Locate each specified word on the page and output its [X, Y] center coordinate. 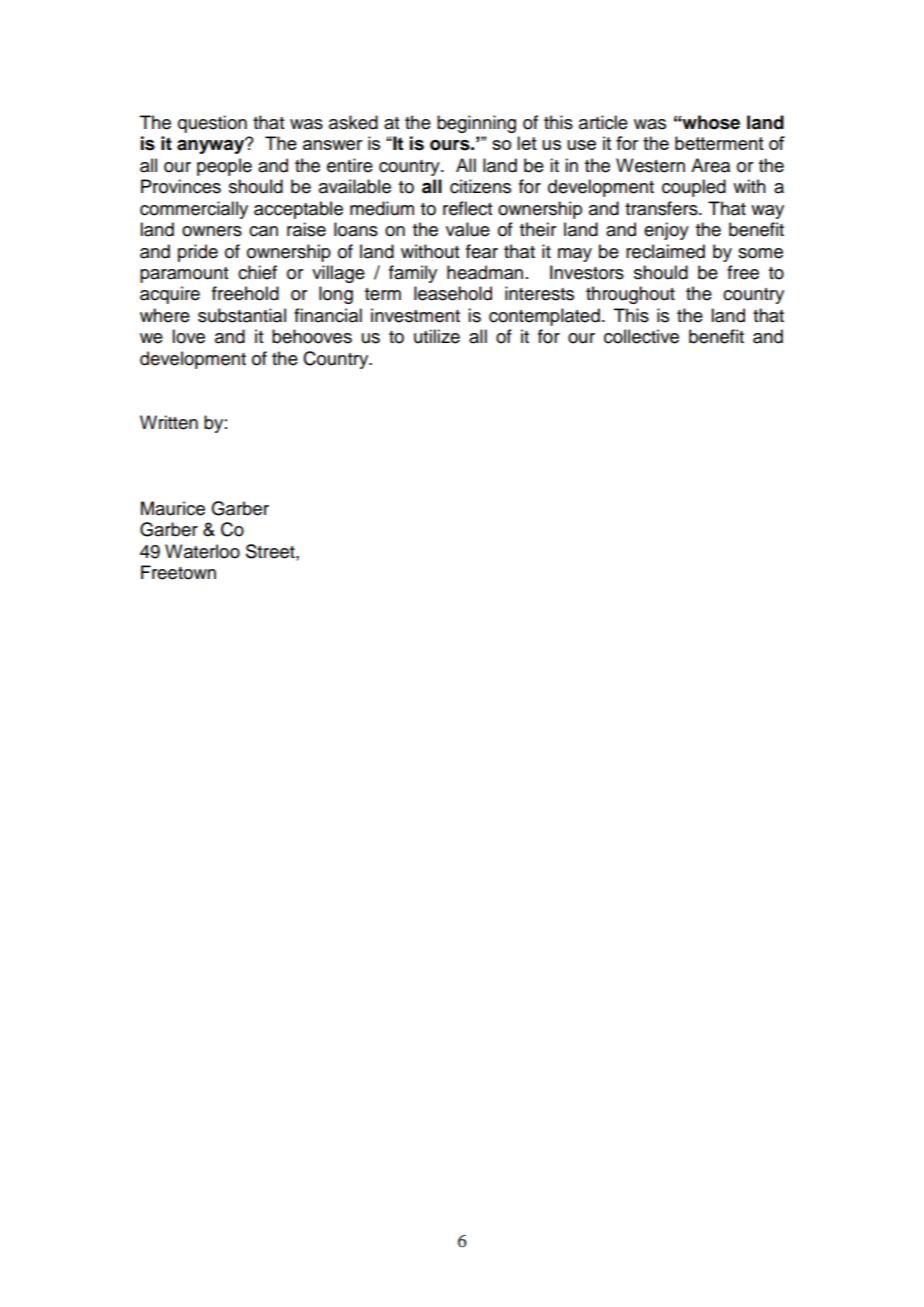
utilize [437, 336]
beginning [476, 124]
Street [271, 551]
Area [710, 165]
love [188, 336]
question [212, 124]
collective [641, 336]
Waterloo [202, 551]
